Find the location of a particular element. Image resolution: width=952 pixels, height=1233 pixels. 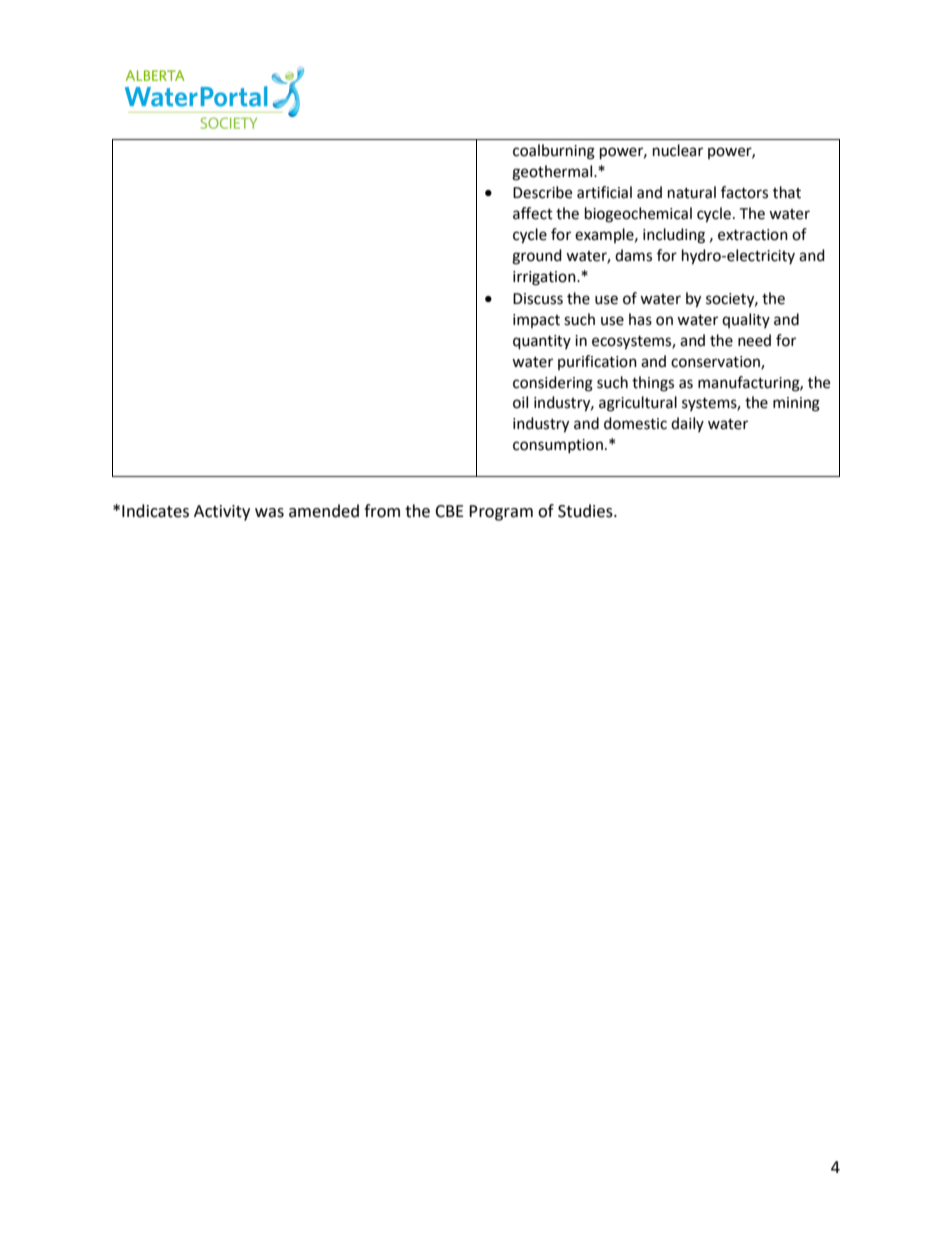

irrigation is located at coordinates (545, 278).
